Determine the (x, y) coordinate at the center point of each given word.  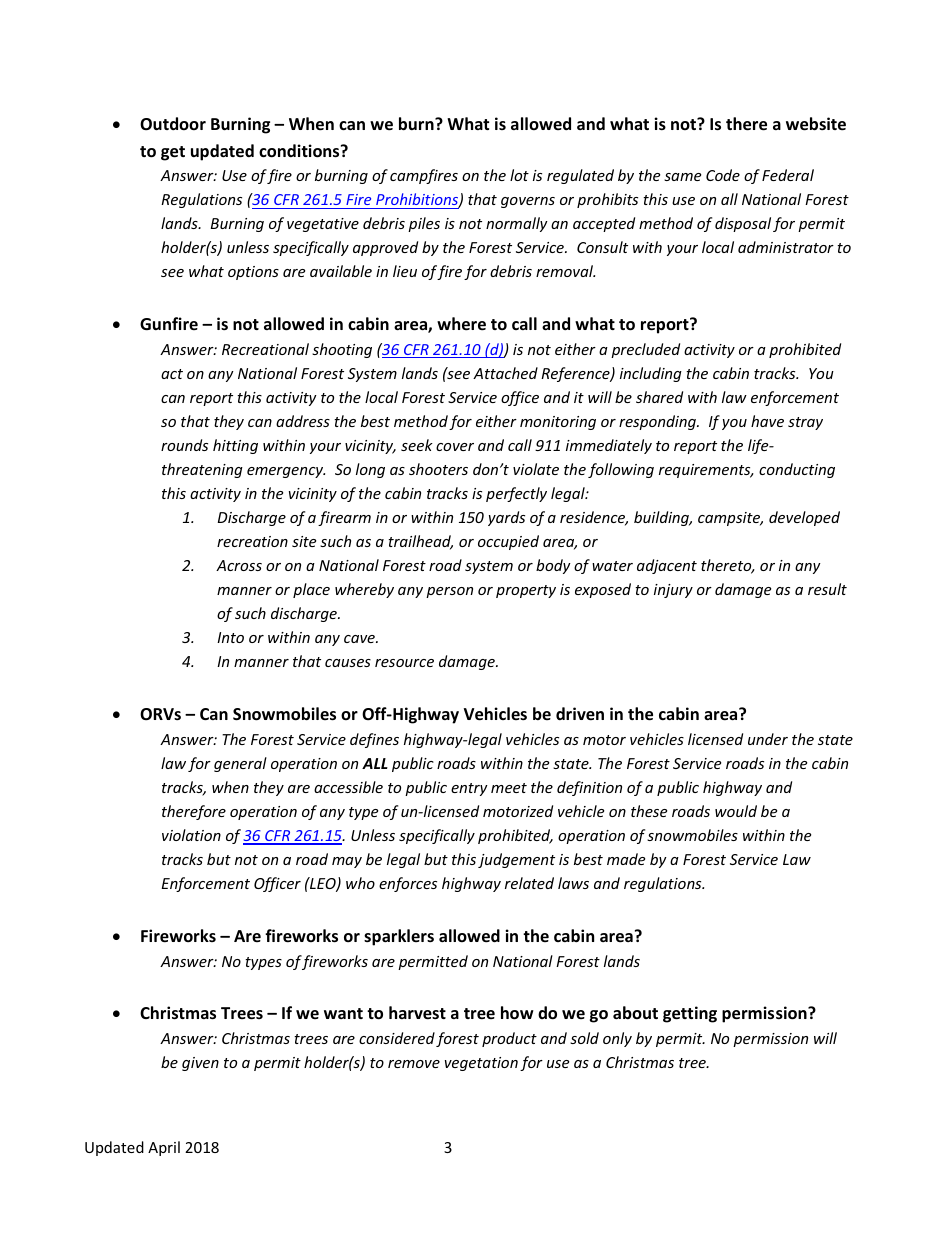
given (200, 1064)
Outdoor (173, 124)
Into (230, 637)
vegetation (481, 1064)
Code (723, 175)
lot (519, 175)
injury (673, 591)
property (526, 591)
